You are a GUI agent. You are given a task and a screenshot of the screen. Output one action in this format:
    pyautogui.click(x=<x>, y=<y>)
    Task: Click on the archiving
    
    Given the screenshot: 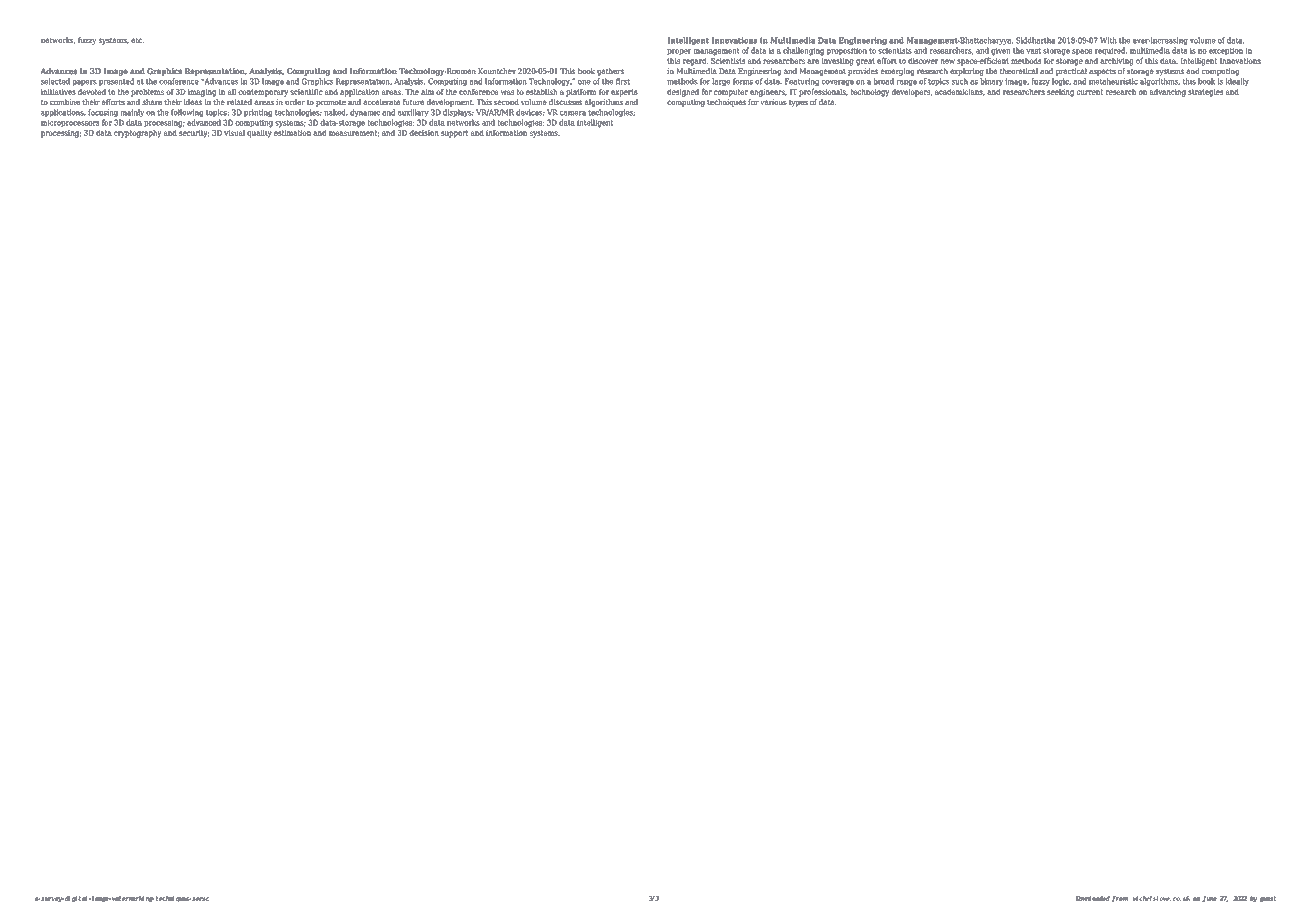 What is the action you would take?
    pyautogui.click(x=1116, y=62)
